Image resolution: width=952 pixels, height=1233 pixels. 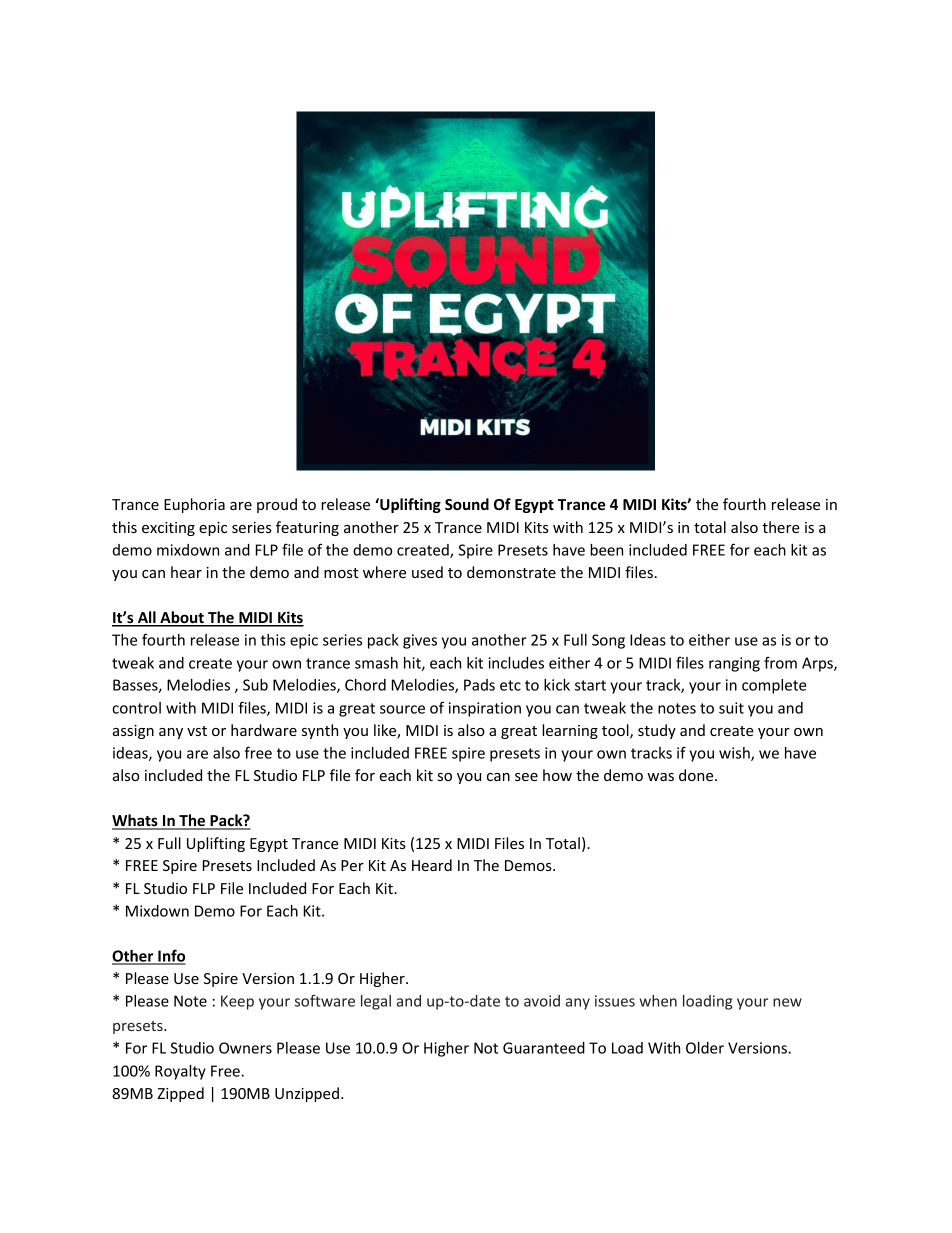 What do you see at coordinates (787, 1002) in the page?
I see `new` at bounding box center [787, 1002].
